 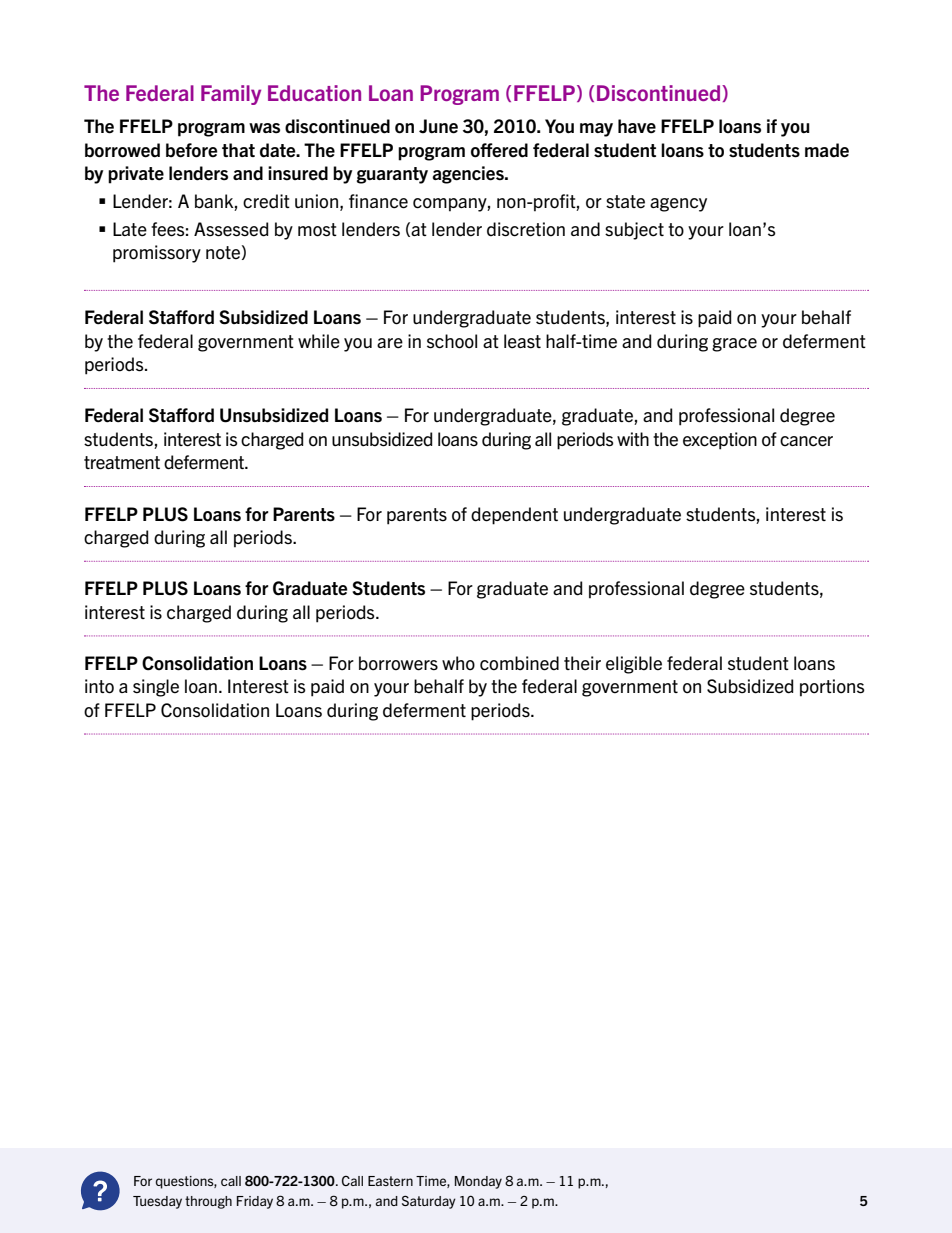 I want to click on June, so click(x=438, y=126).
